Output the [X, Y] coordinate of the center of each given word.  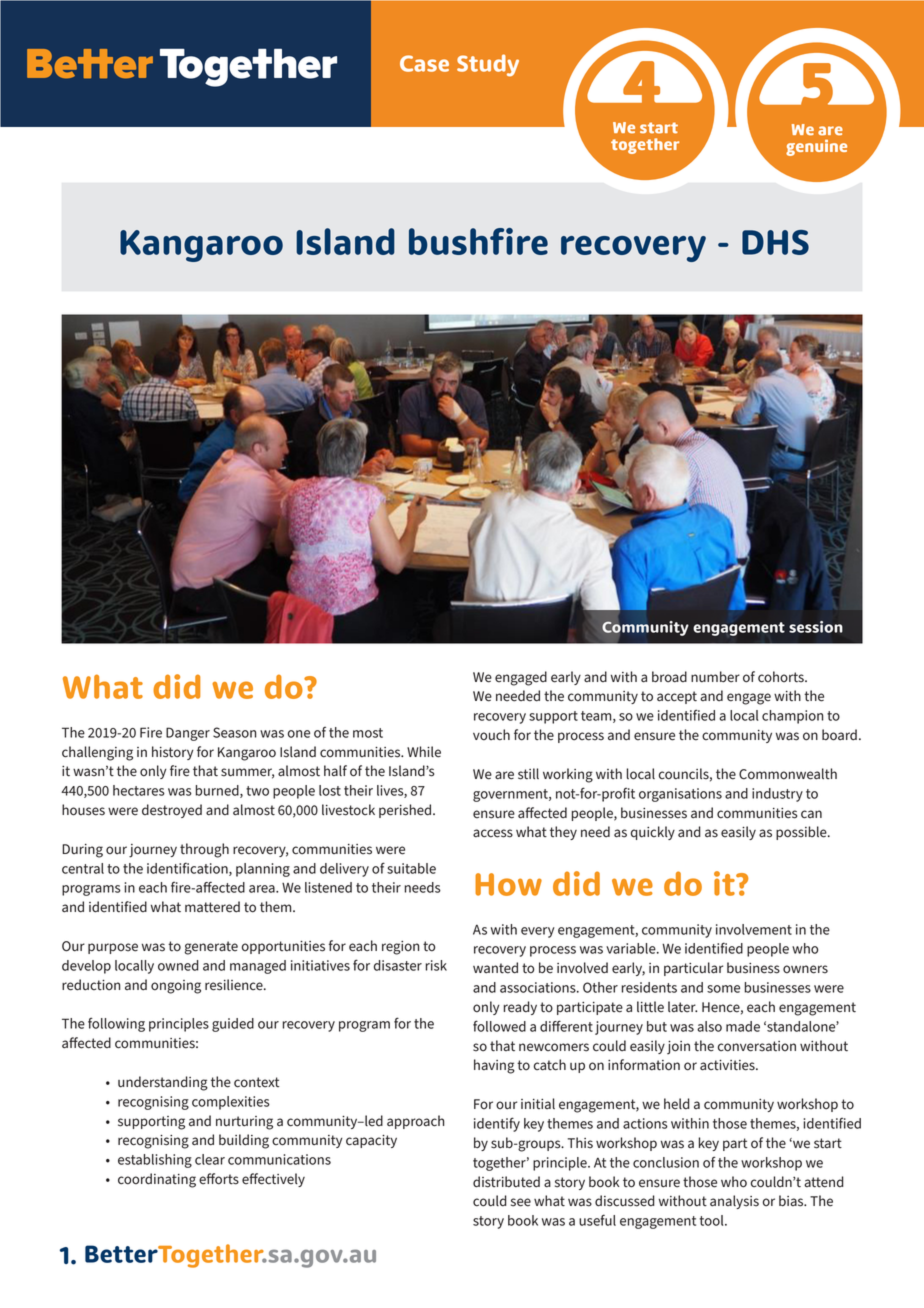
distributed [506, 1182]
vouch [491, 735]
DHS [775, 242]
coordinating [157, 1180]
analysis [734, 1202]
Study [488, 65]
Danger [188, 734]
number [715, 677]
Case [424, 63]
